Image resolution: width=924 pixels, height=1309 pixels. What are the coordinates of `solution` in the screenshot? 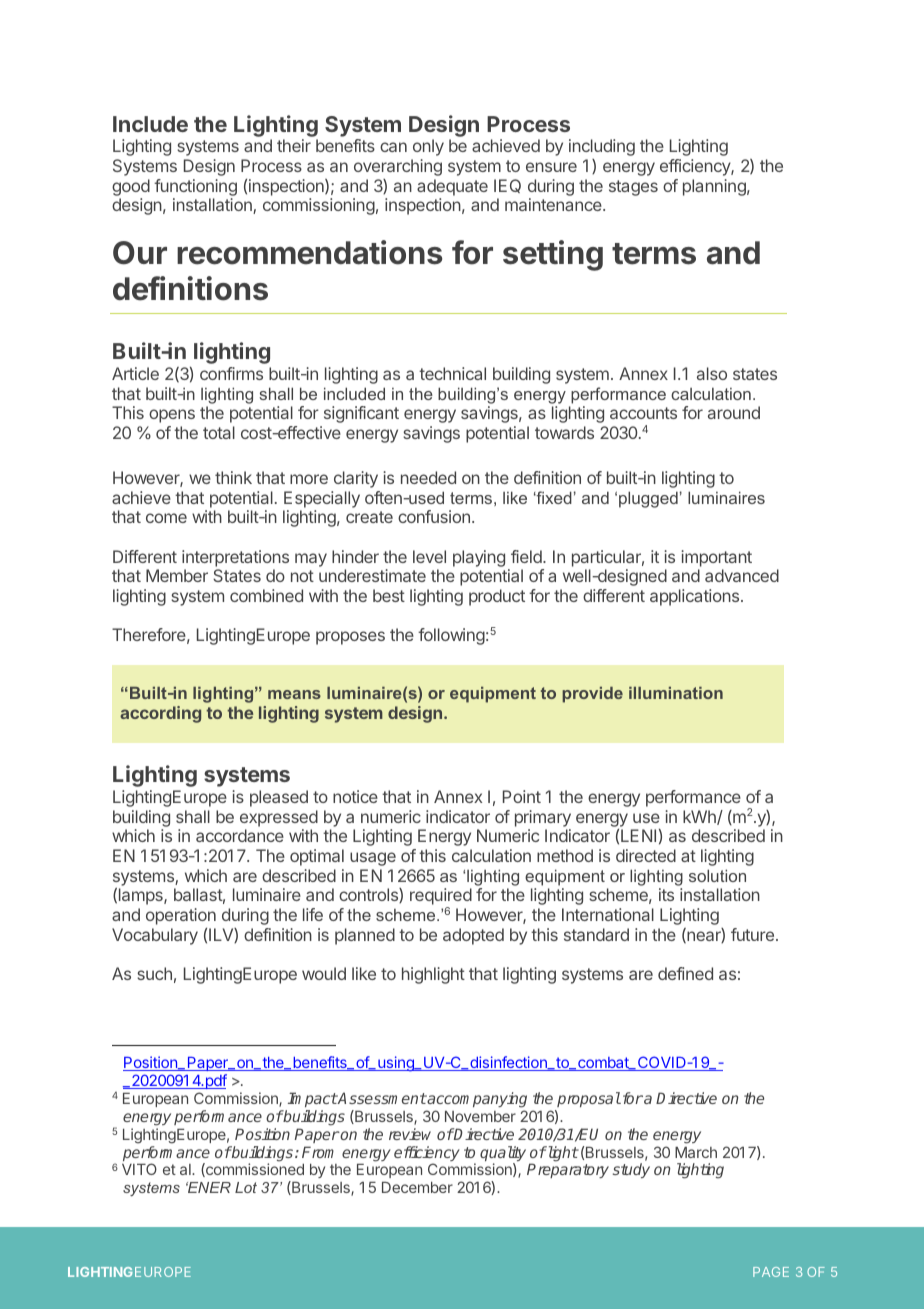 It's located at (717, 875).
